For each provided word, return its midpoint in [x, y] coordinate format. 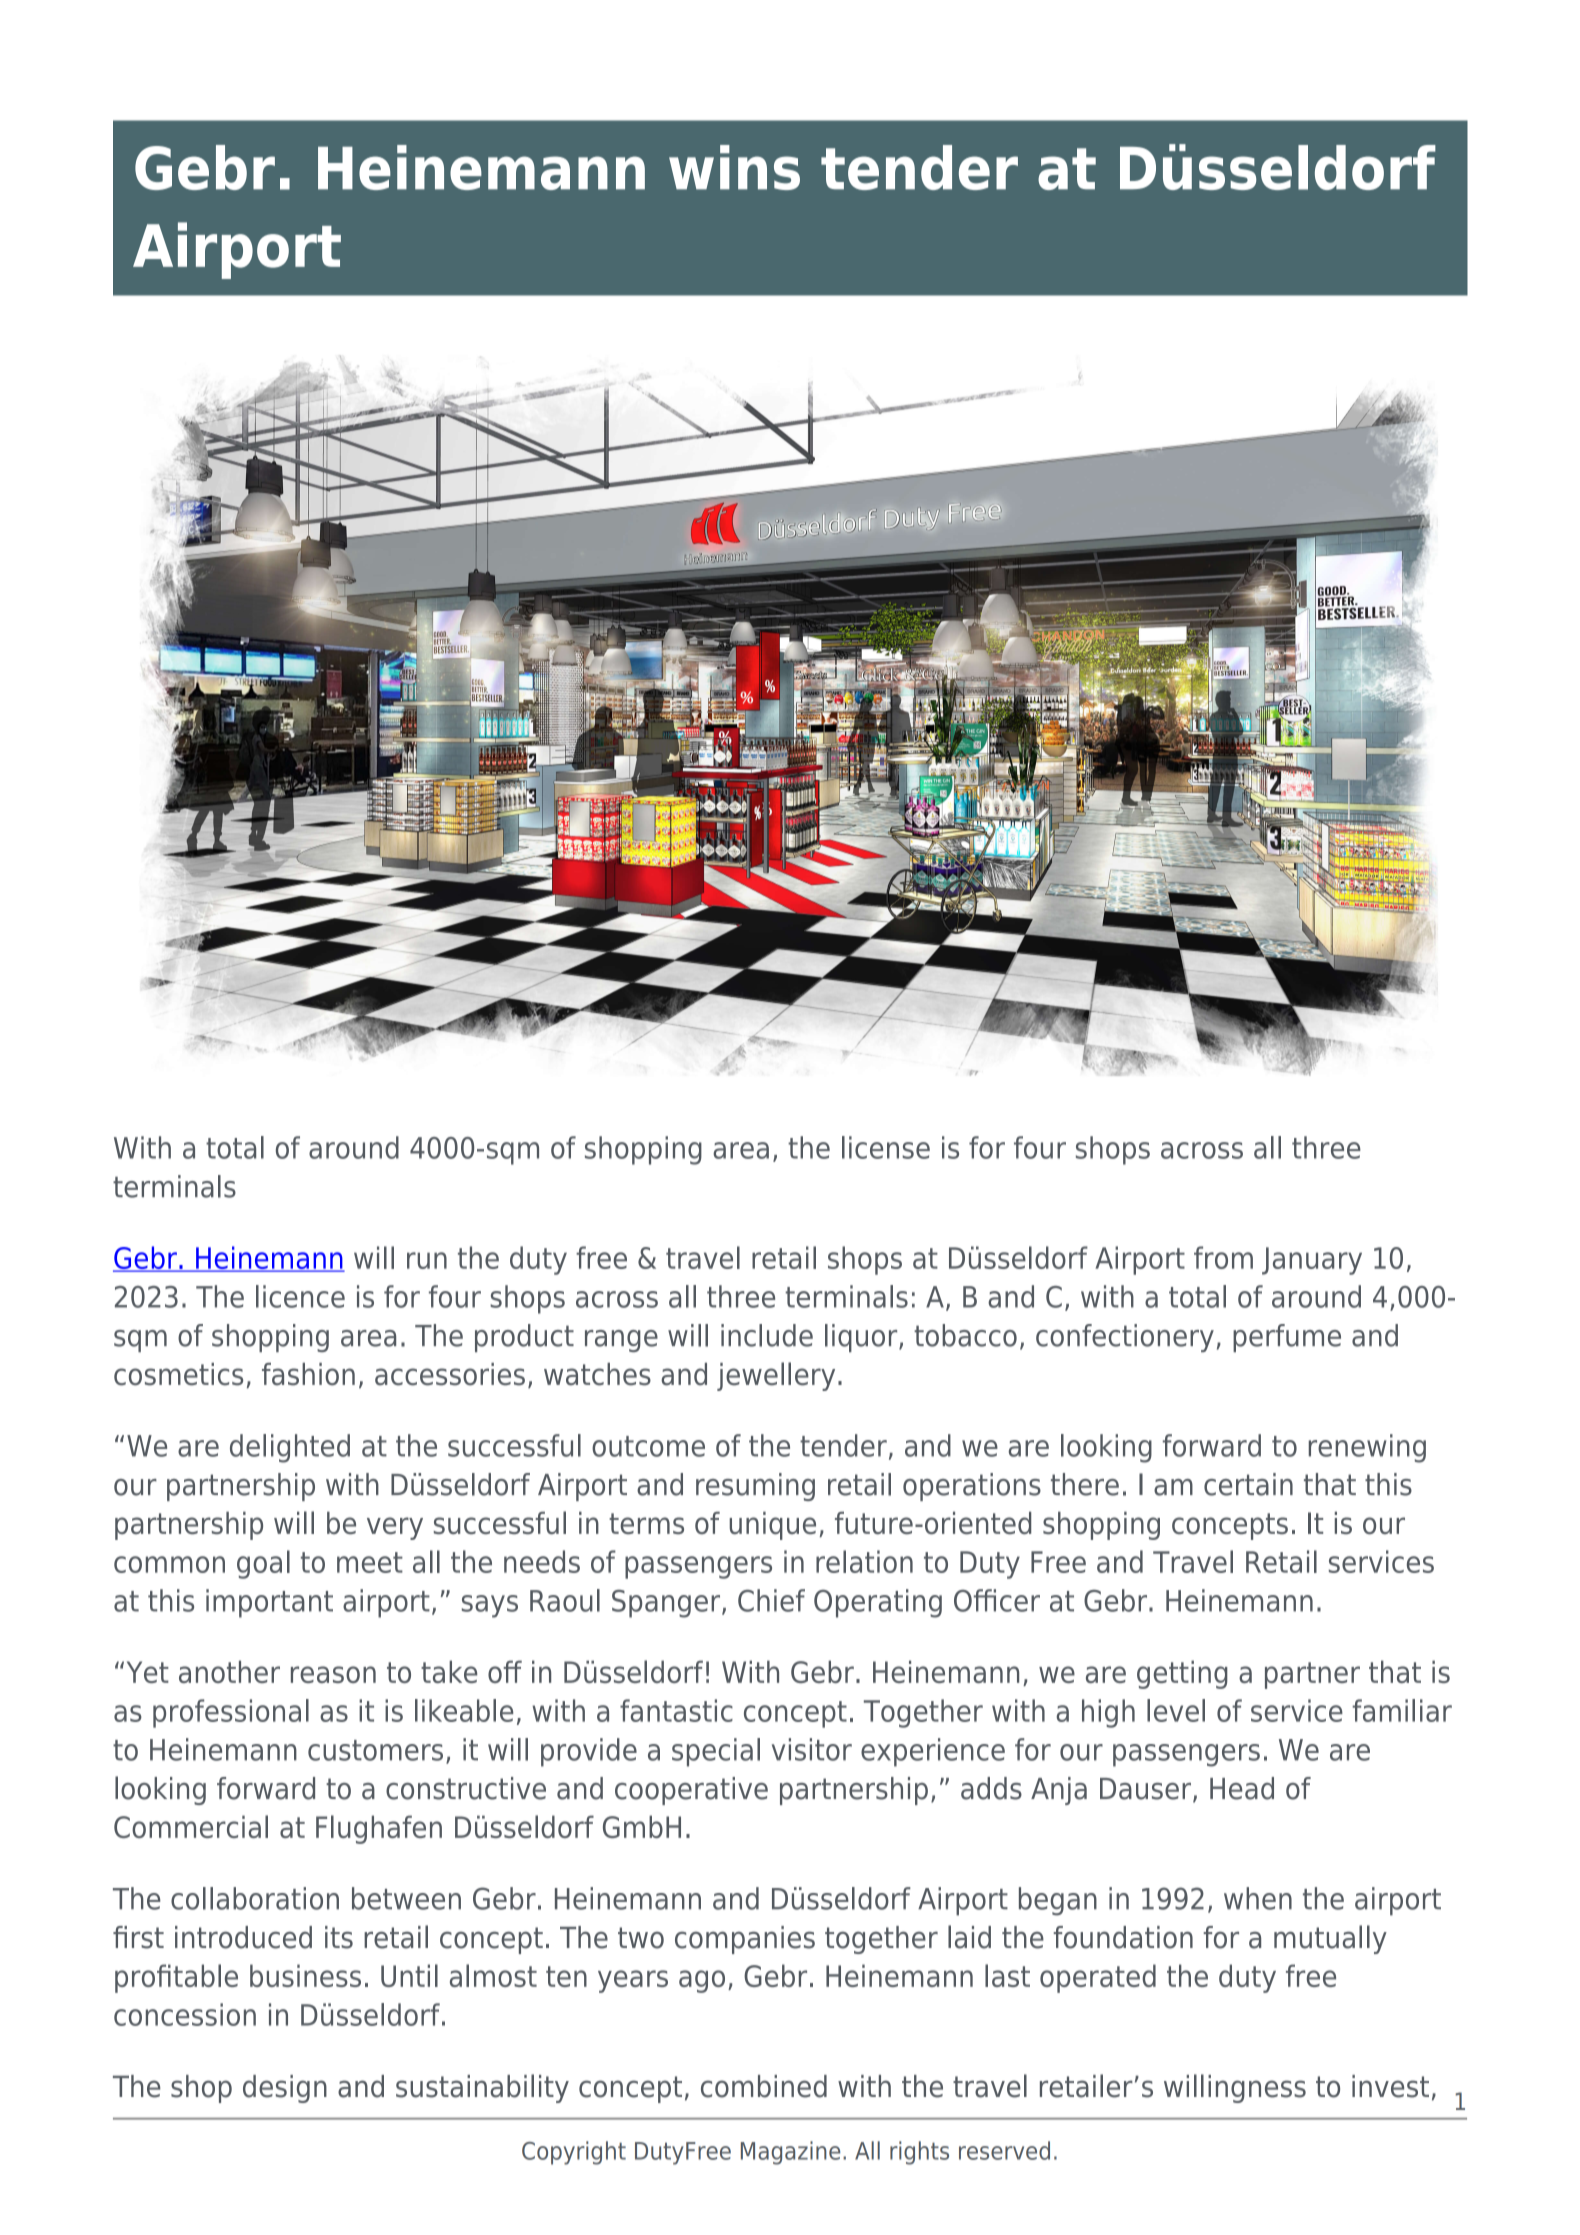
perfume [1287, 1338]
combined [764, 2086]
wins [734, 167]
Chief [771, 1600]
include [767, 1335]
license [886, 1147]
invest [1390, 2086]
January [1312, 1261]
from [1223, 1257]
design [285, 2089]
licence [300, 1296]
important [269, 1603]
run [427, 1260]
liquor [862, 1338]
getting [1182, 1674]
